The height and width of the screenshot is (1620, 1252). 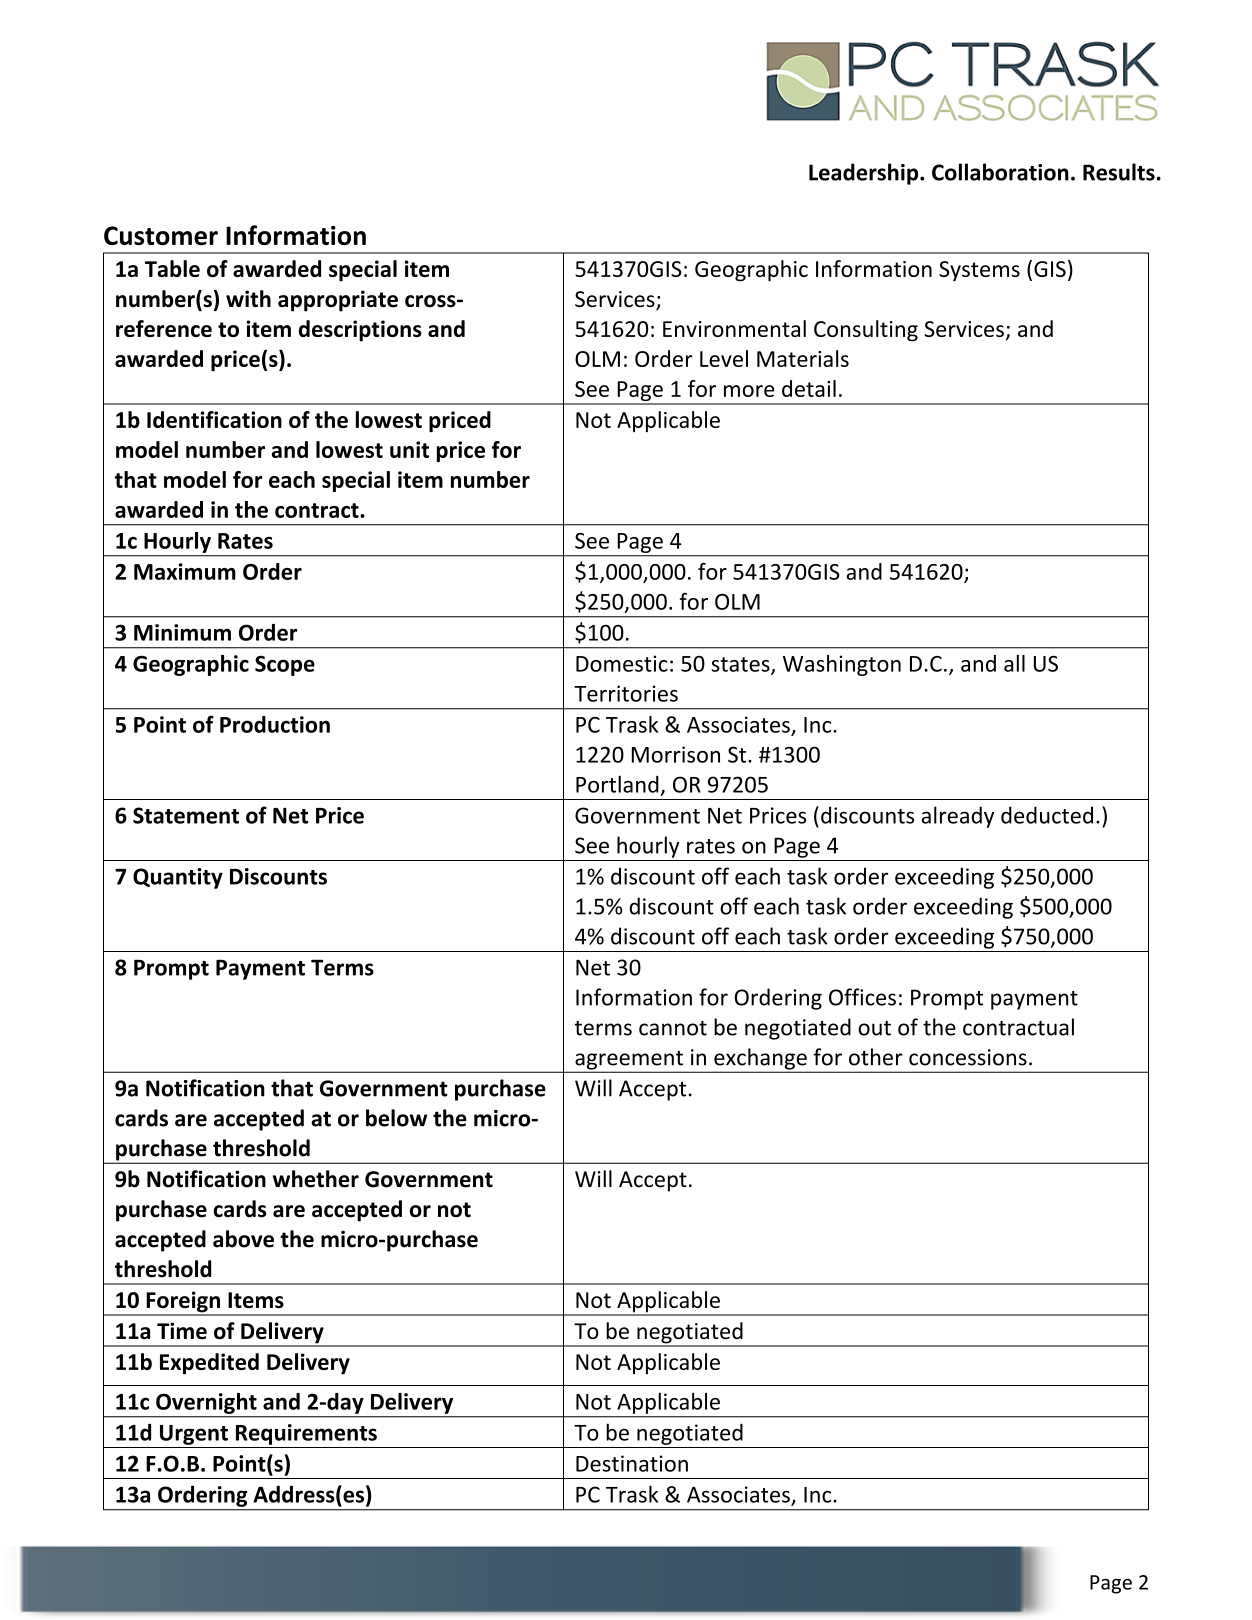 What do you see at coordinates (617, 784) in the screenshot?
I see `Portland` at bounding box center [617, 784].
